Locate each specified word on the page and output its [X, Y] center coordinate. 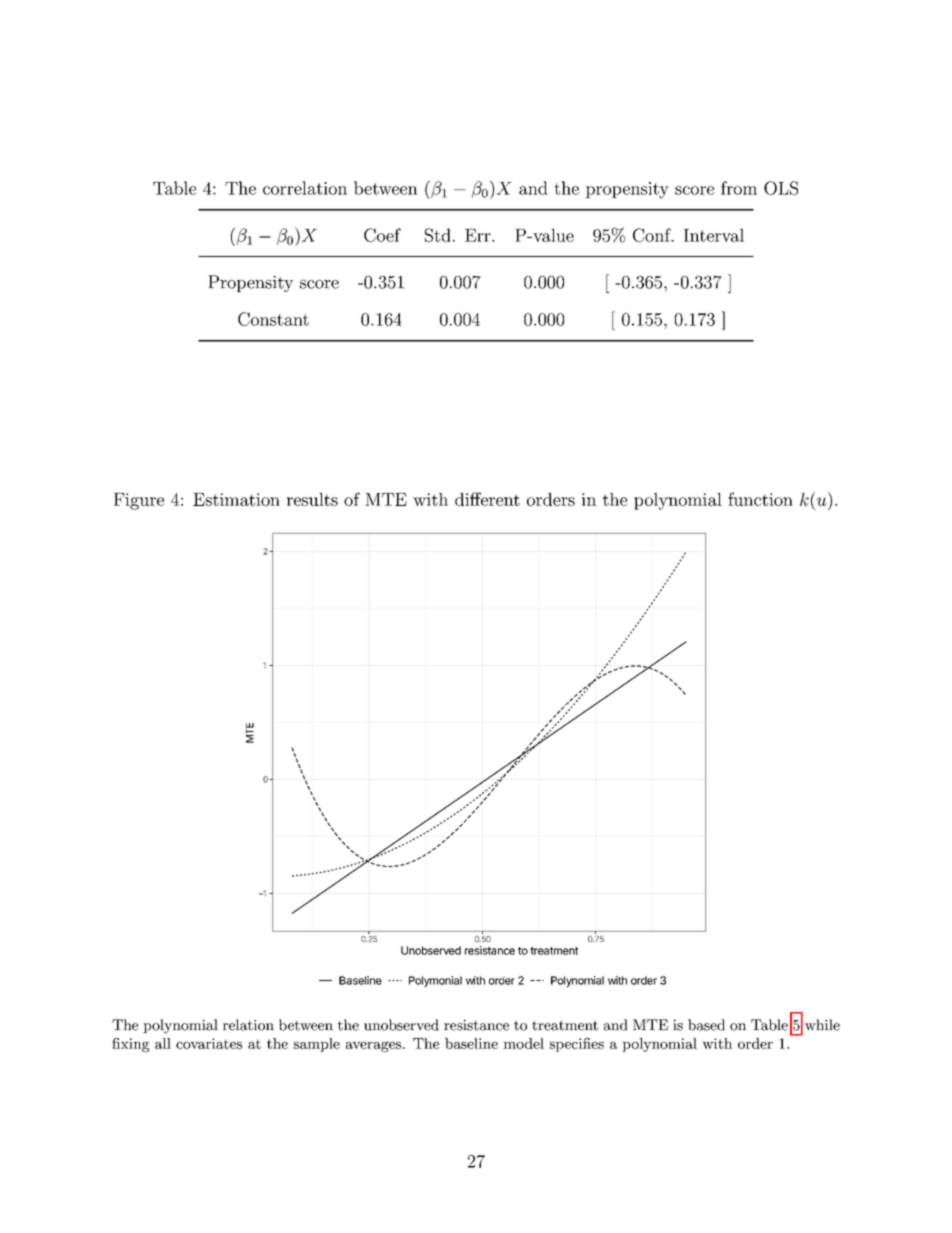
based [706, 1025]
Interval [714, 235]
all [163, 1043]
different [487, 499]
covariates [209, 1043]
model [523, 1043]
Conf [653, 235]
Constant [273, 319]
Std [438, 235]
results [312, 499]
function [760, 499]
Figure [139, 501]
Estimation [236, 499]
